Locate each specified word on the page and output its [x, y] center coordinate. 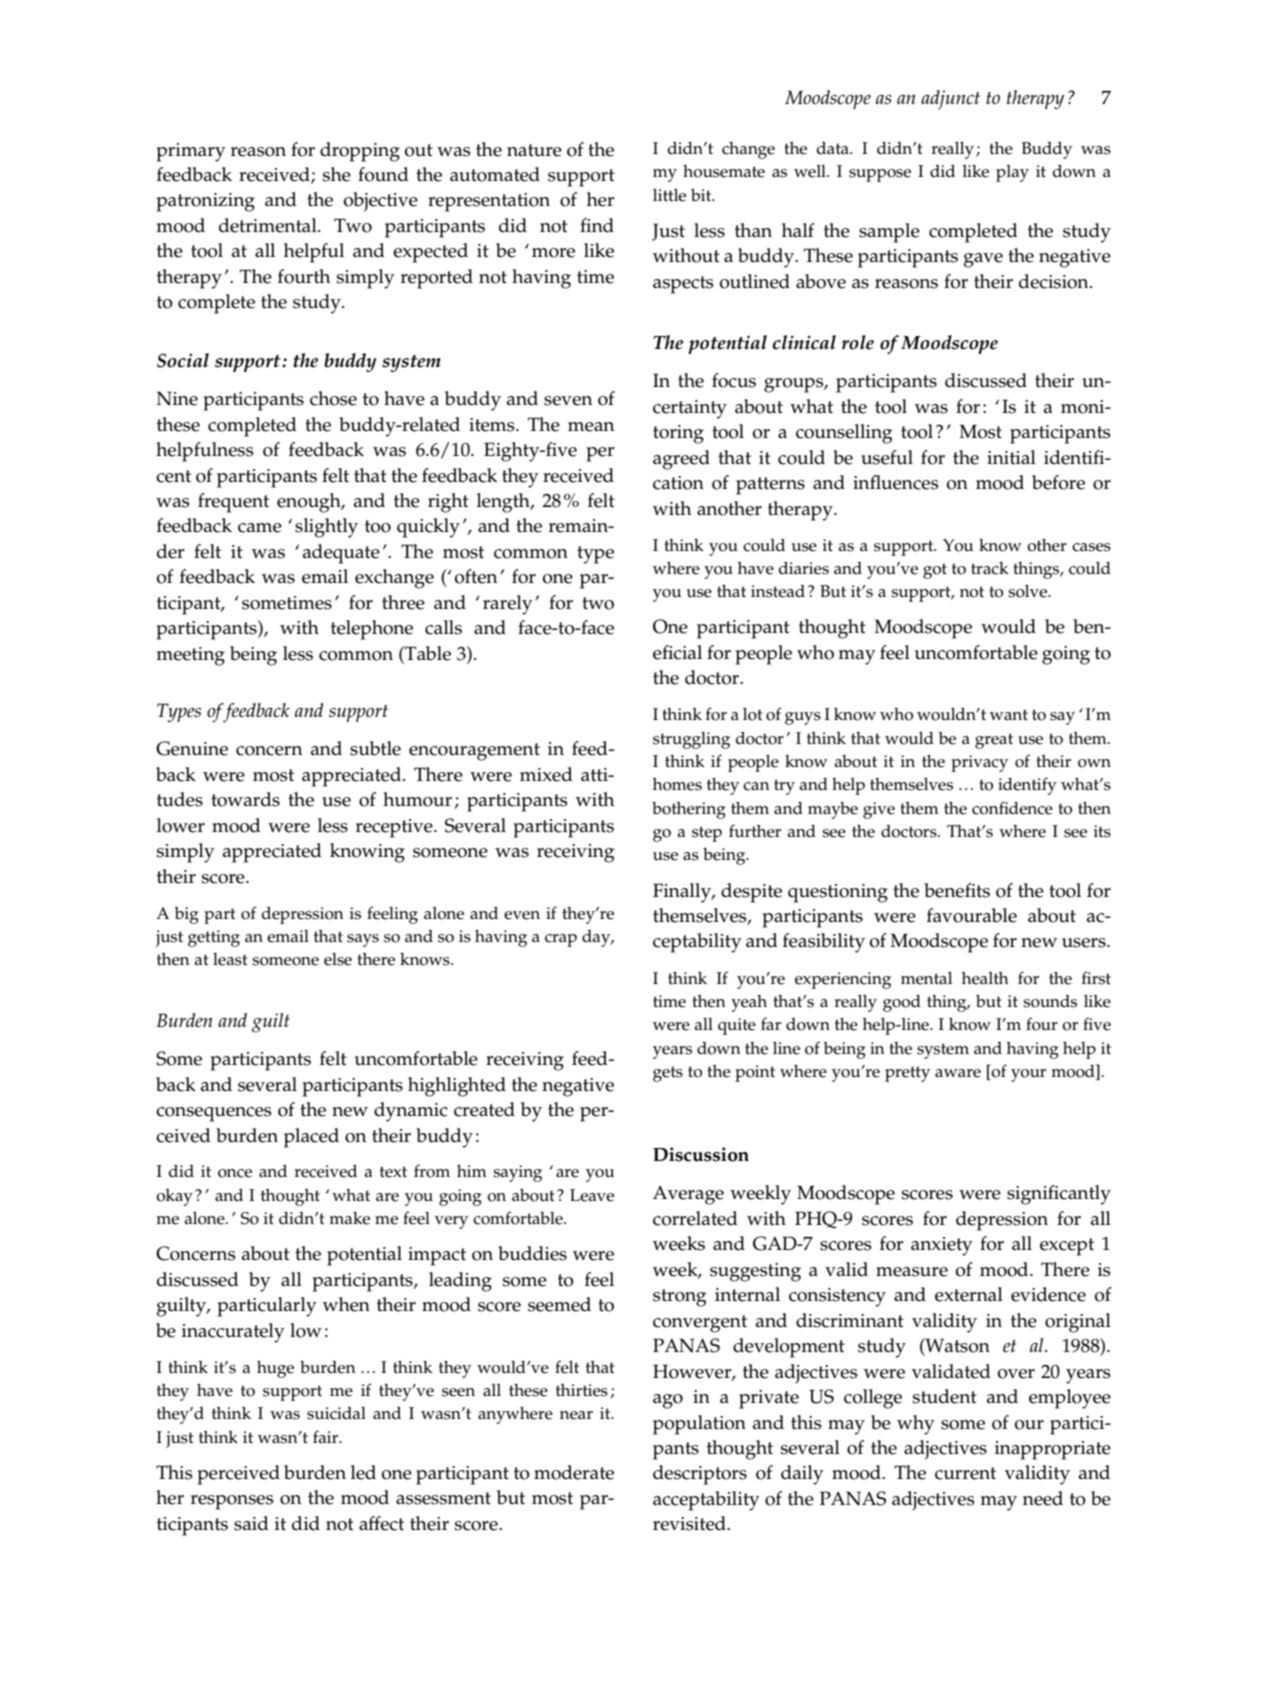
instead [778, 591]
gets [668, 1074]
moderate [574, 1472]
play [1012, 173]
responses [232, 1502]
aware [958, 1073]
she [337, 174]
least [230, 959]
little [669, 195]
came [260, 528]
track [990, 568]
